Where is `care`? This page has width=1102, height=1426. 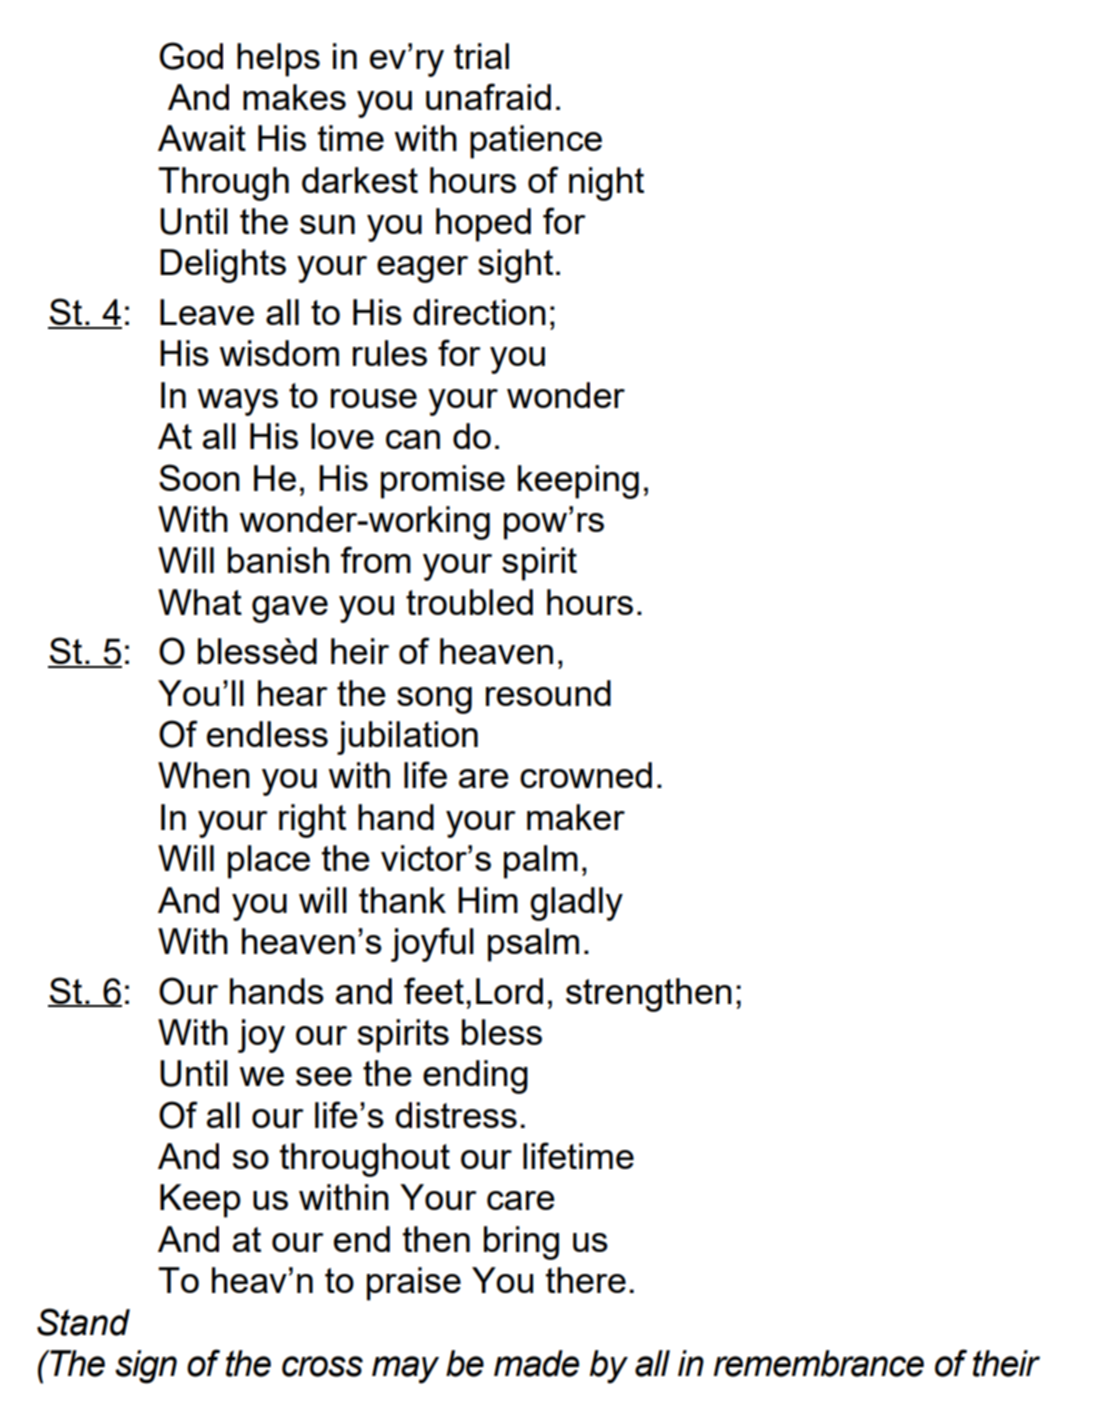 care is located at coordinates (521, 1200).
